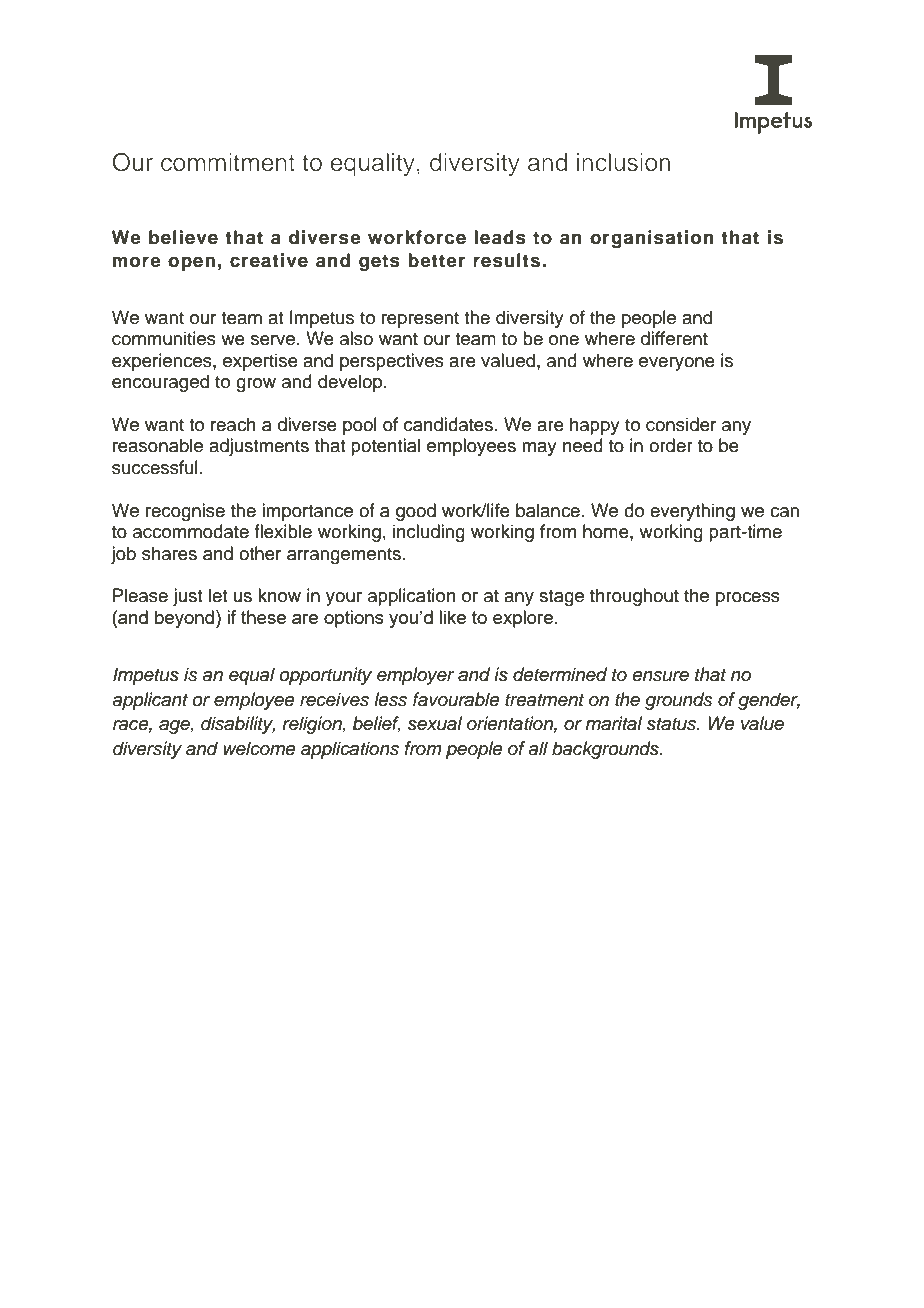  I want to click on inclusion, so click(623, 162).
